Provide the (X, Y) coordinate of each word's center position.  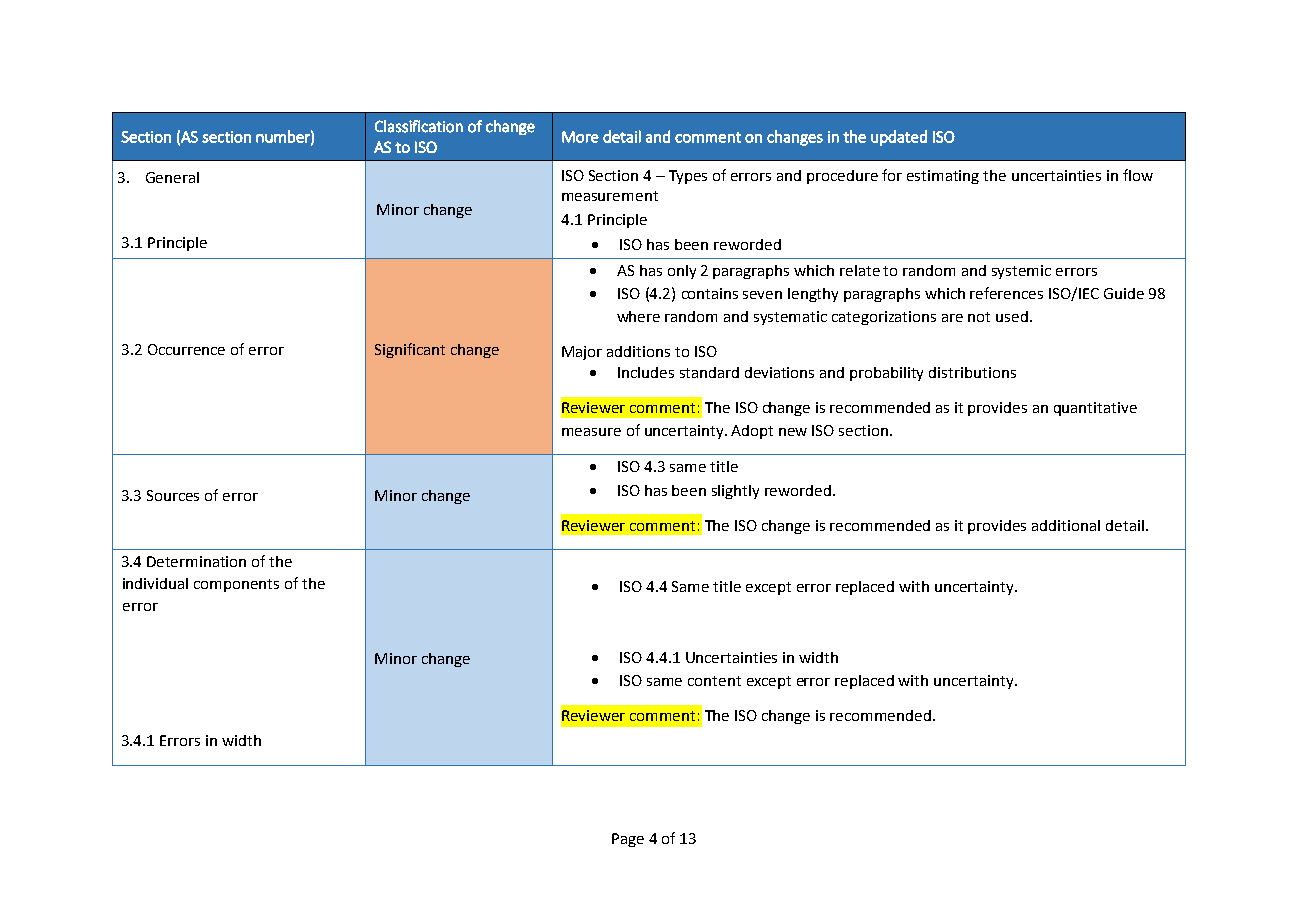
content (714, 681)
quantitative (1095, 409)
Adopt (752, 432)
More (580, 137)
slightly (735, 492)
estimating (943, 177)
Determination (196, 561)
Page (628, 840)
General (172, 177)
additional (1066, 525)
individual (155, 583)
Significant (410, 350)
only (682, 272)
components (236, 585)
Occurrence (186, 349)
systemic (1021, 272)
